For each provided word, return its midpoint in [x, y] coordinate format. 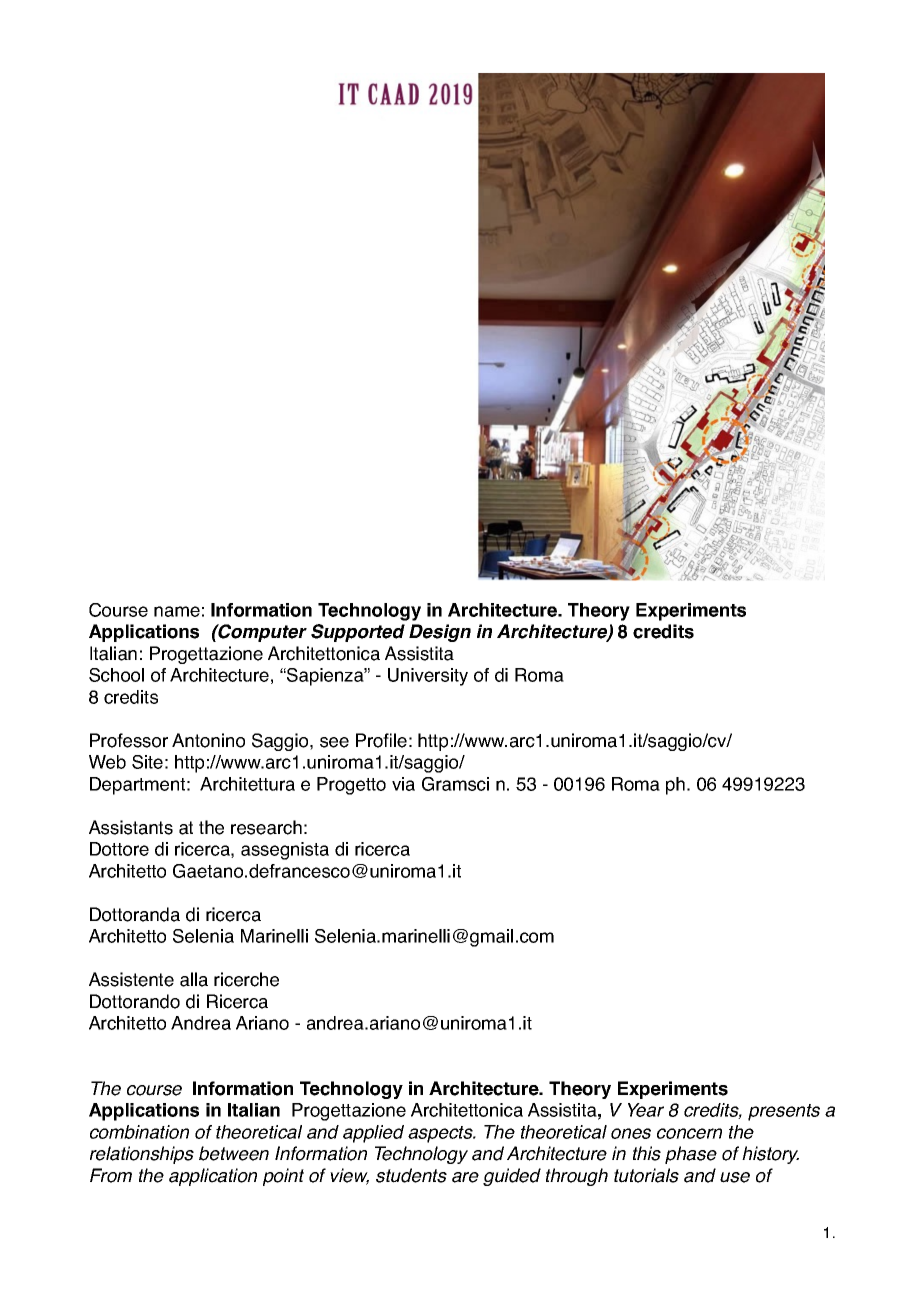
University [428, 677]
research [266, 827]
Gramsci [455, 784]
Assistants [131, 827]
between [234, 1153]
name [177, 611]
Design [440, 633]
